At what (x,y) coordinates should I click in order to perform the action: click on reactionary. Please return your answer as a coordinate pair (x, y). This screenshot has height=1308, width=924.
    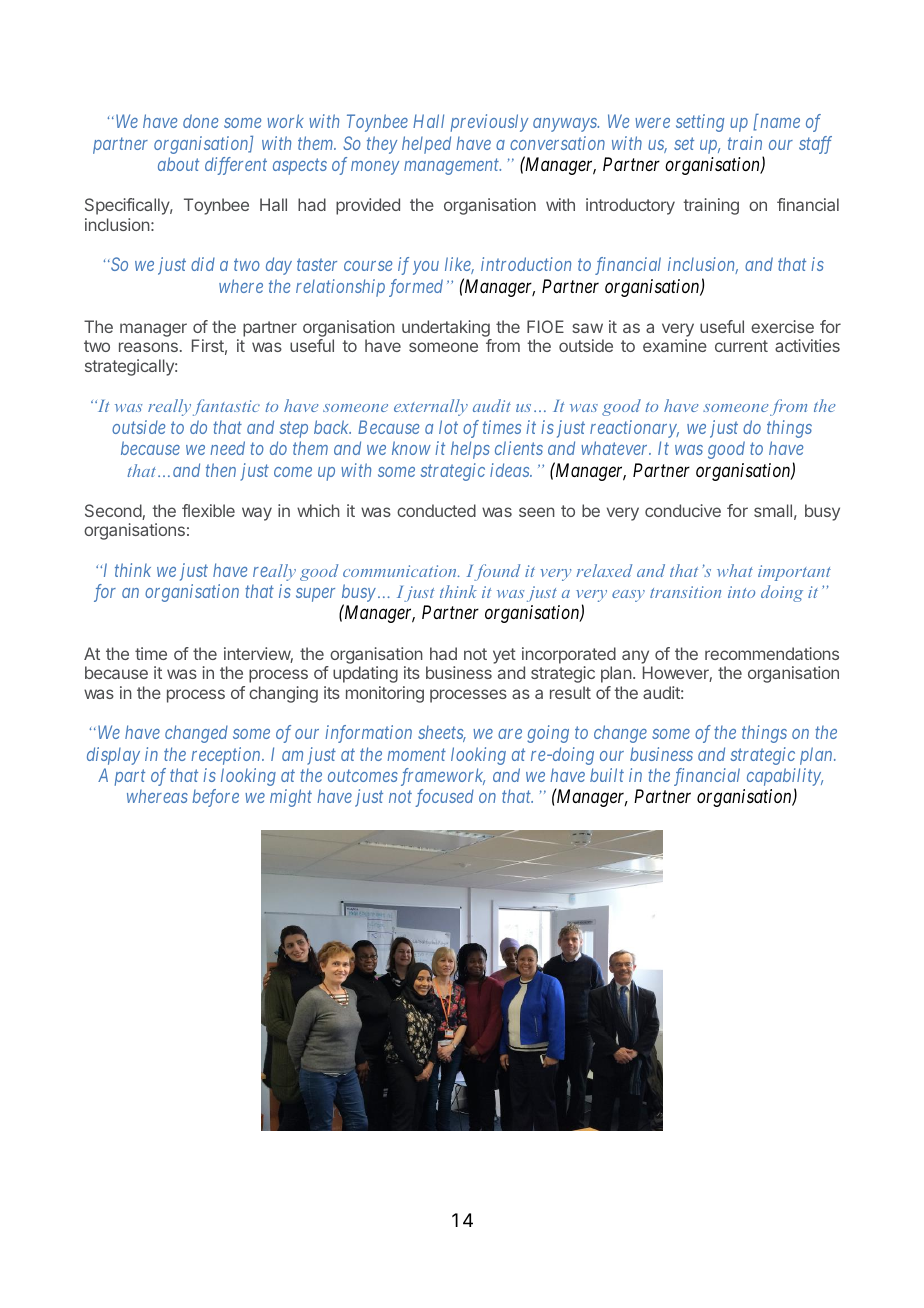
    Looking at the image, I should click on (634, 429).
